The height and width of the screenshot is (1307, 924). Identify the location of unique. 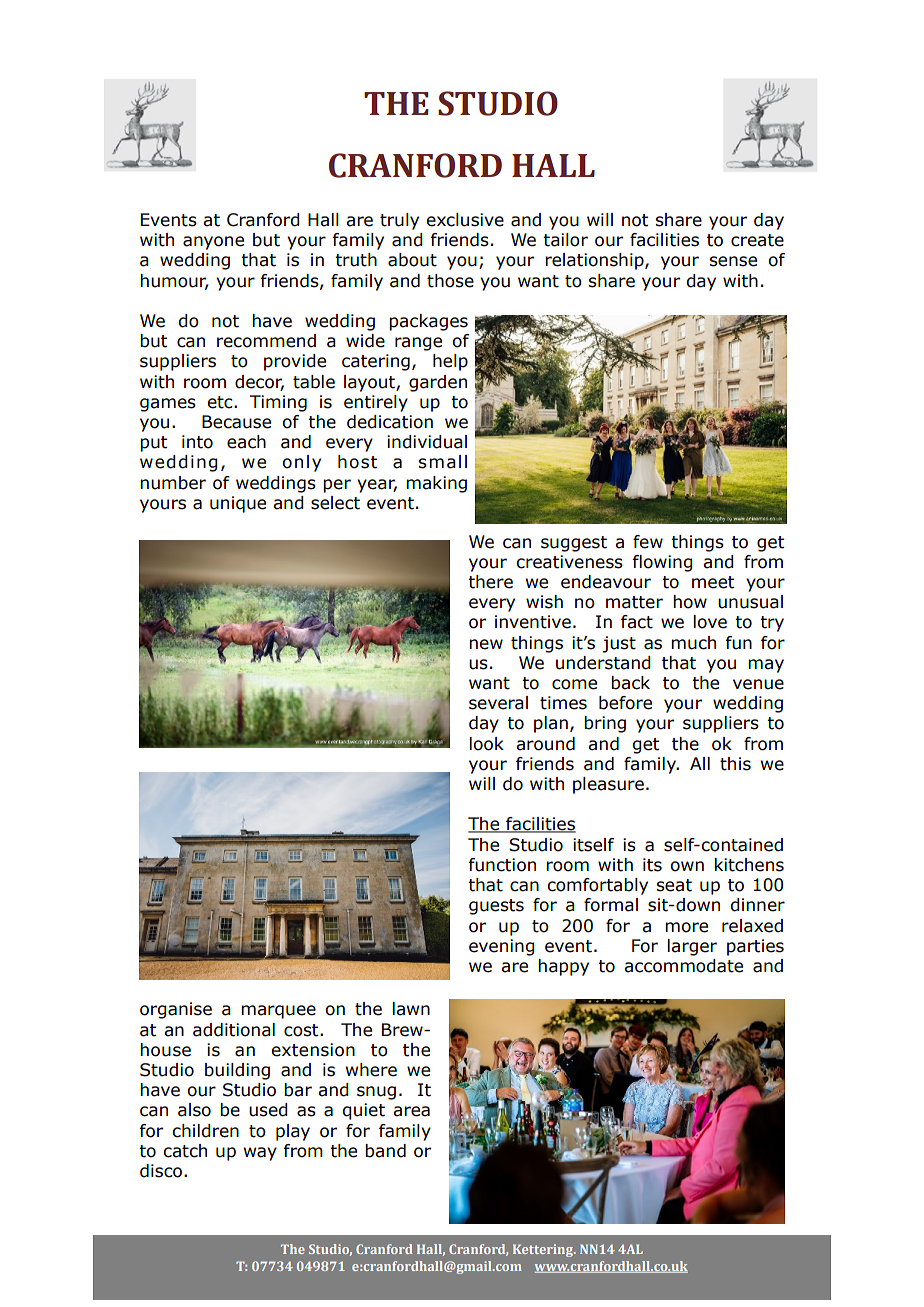
(238, 504).
